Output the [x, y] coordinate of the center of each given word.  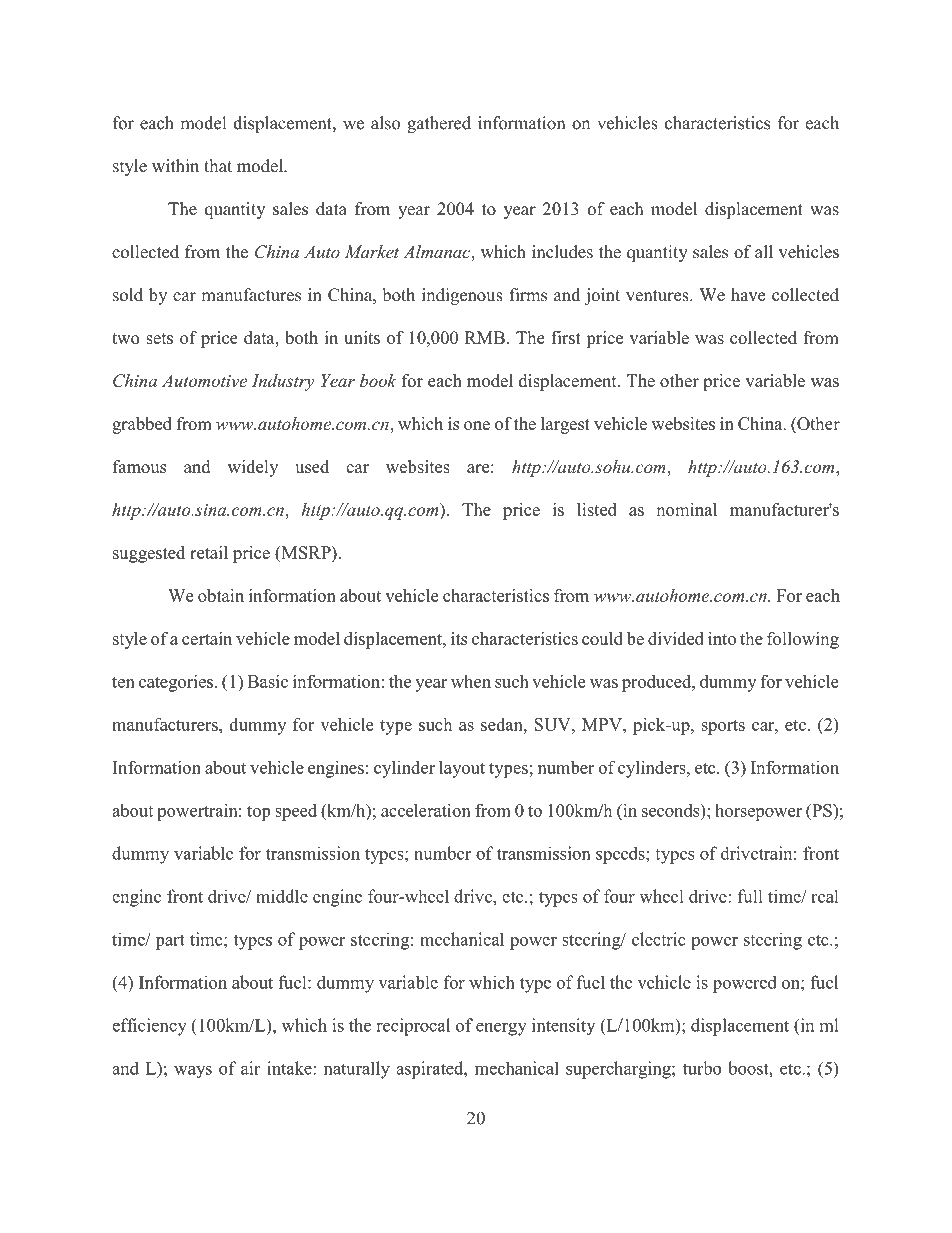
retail [209, 552]
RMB [485, 337]
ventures [658, 296]
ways [193, 1072]
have [748, 295]
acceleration [426, 810]
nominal [686, 509]
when [471, 681]
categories [176, 683]
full [750, 896]
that [218, 165]
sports [723, 727]
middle [282, 896]
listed [597, 509]
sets [159, 338]
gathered [439, 124]
